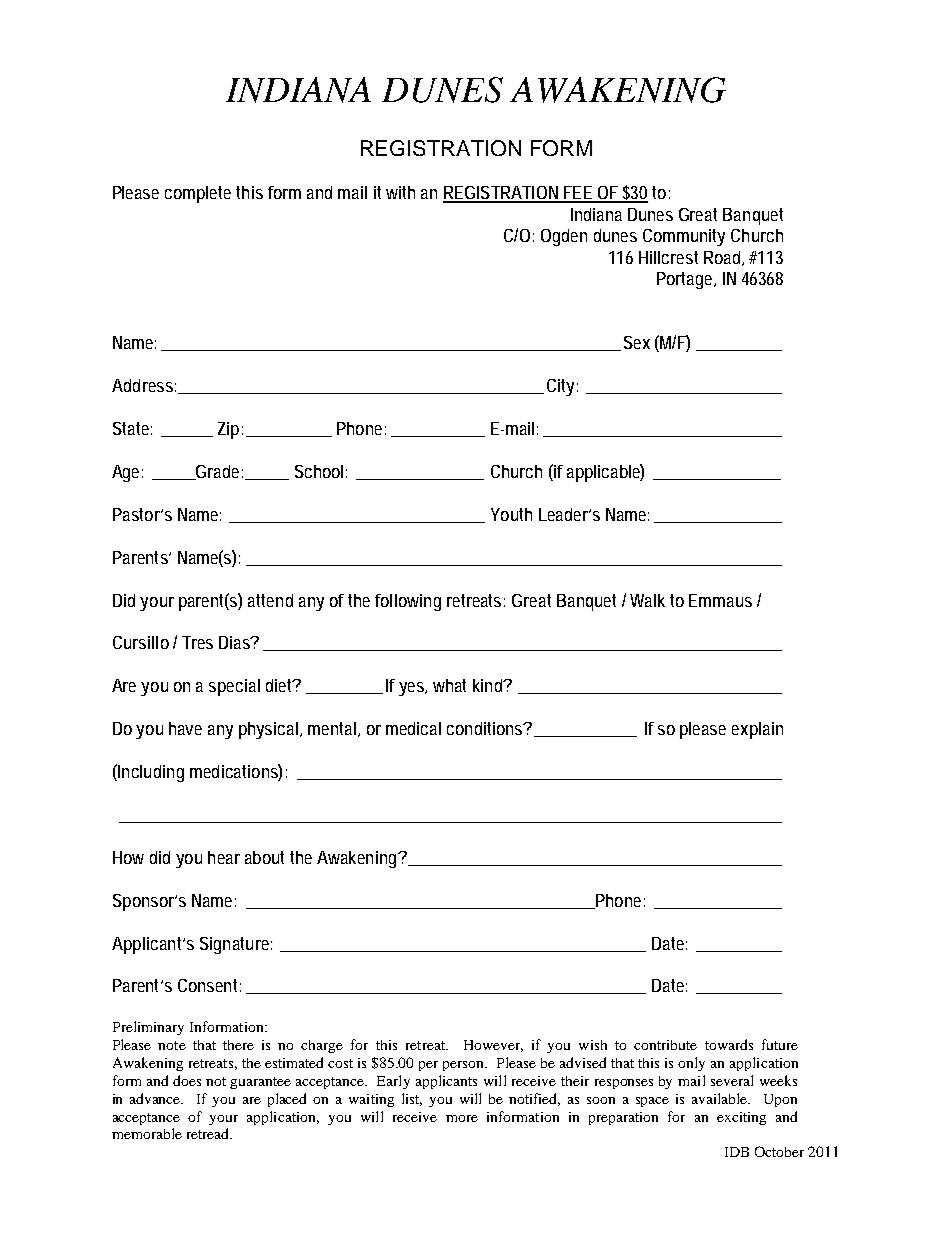  What do you see at coordinates (264, 857) in the screenshot?
I see `about` at bounding box center [264, 857].
